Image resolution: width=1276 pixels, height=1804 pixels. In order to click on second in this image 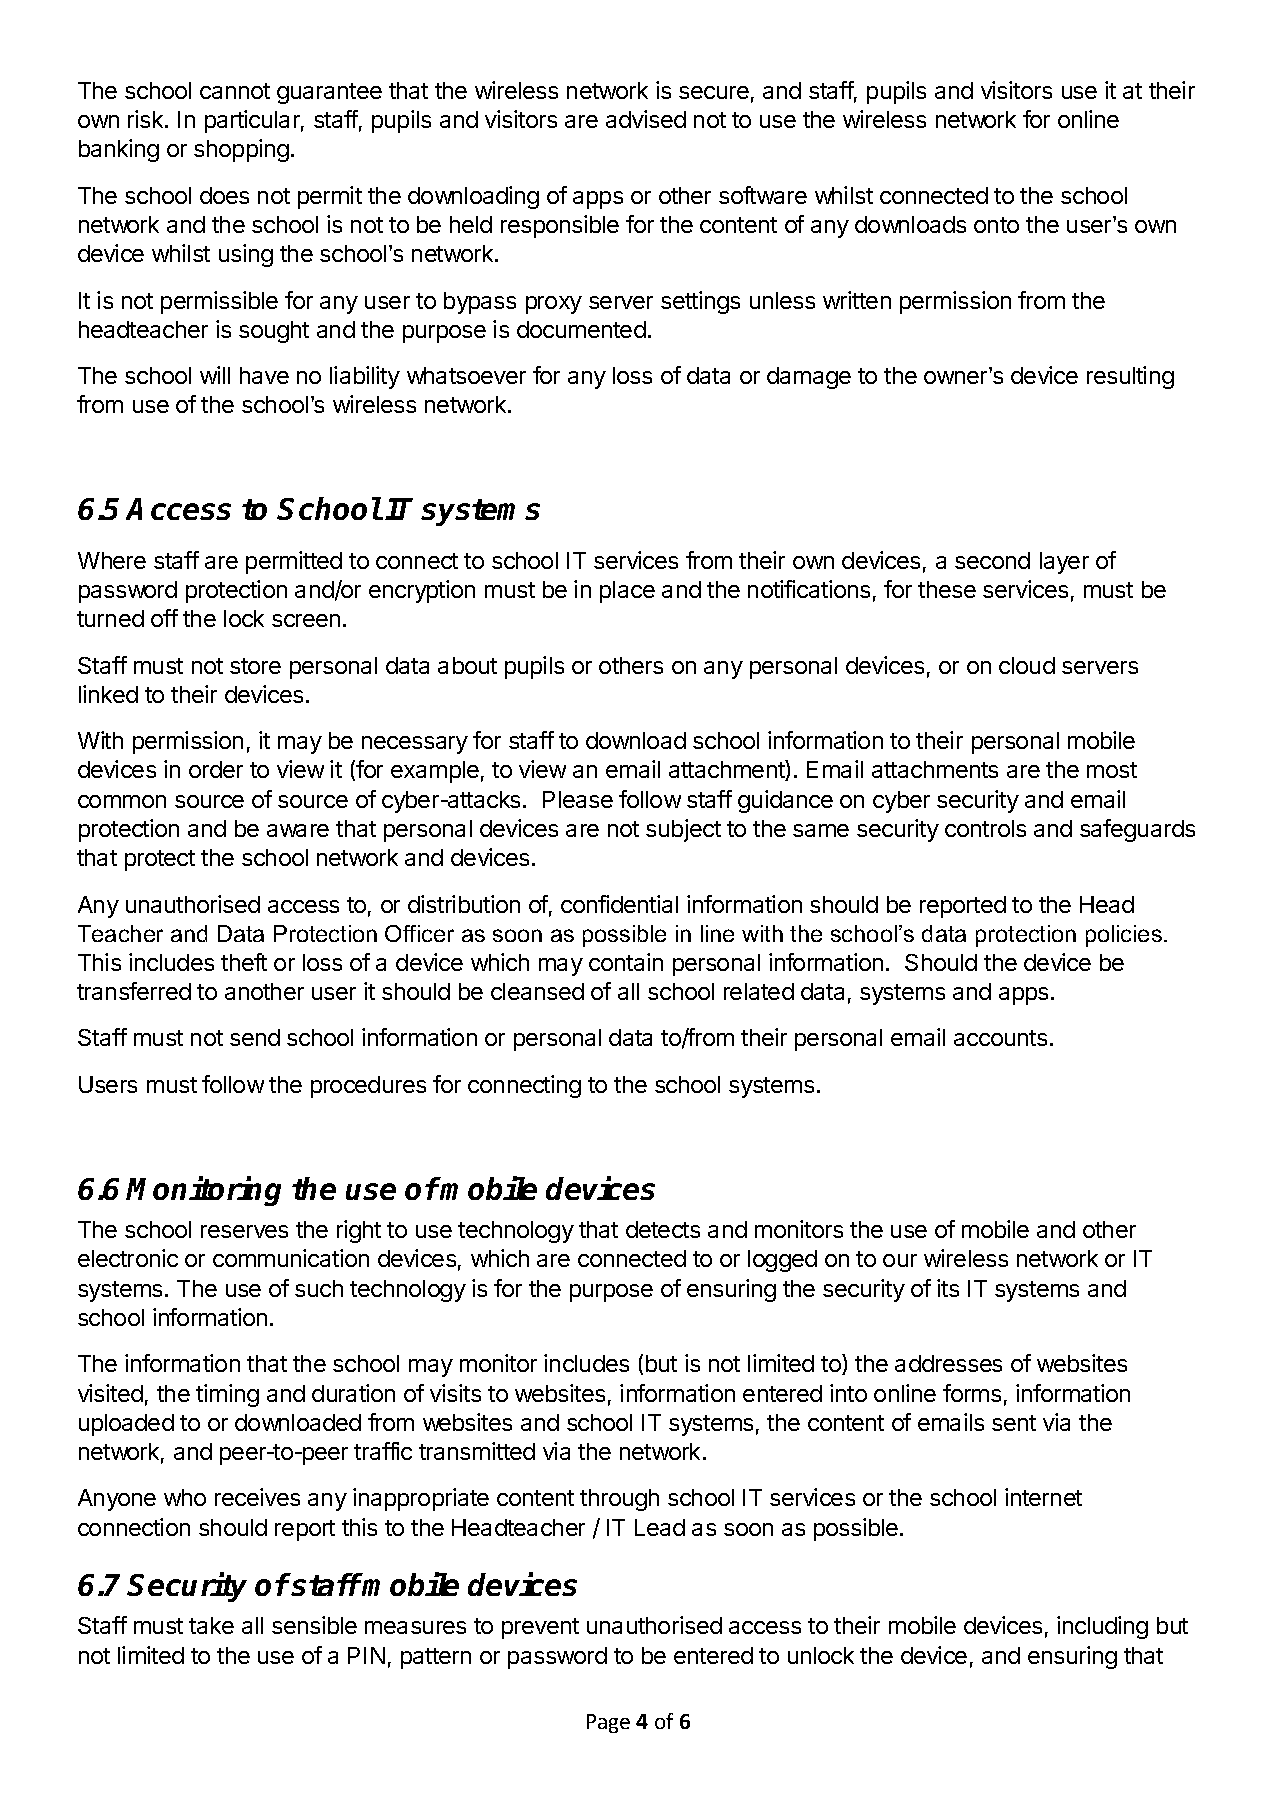, I will do `click(992, 560)`.
